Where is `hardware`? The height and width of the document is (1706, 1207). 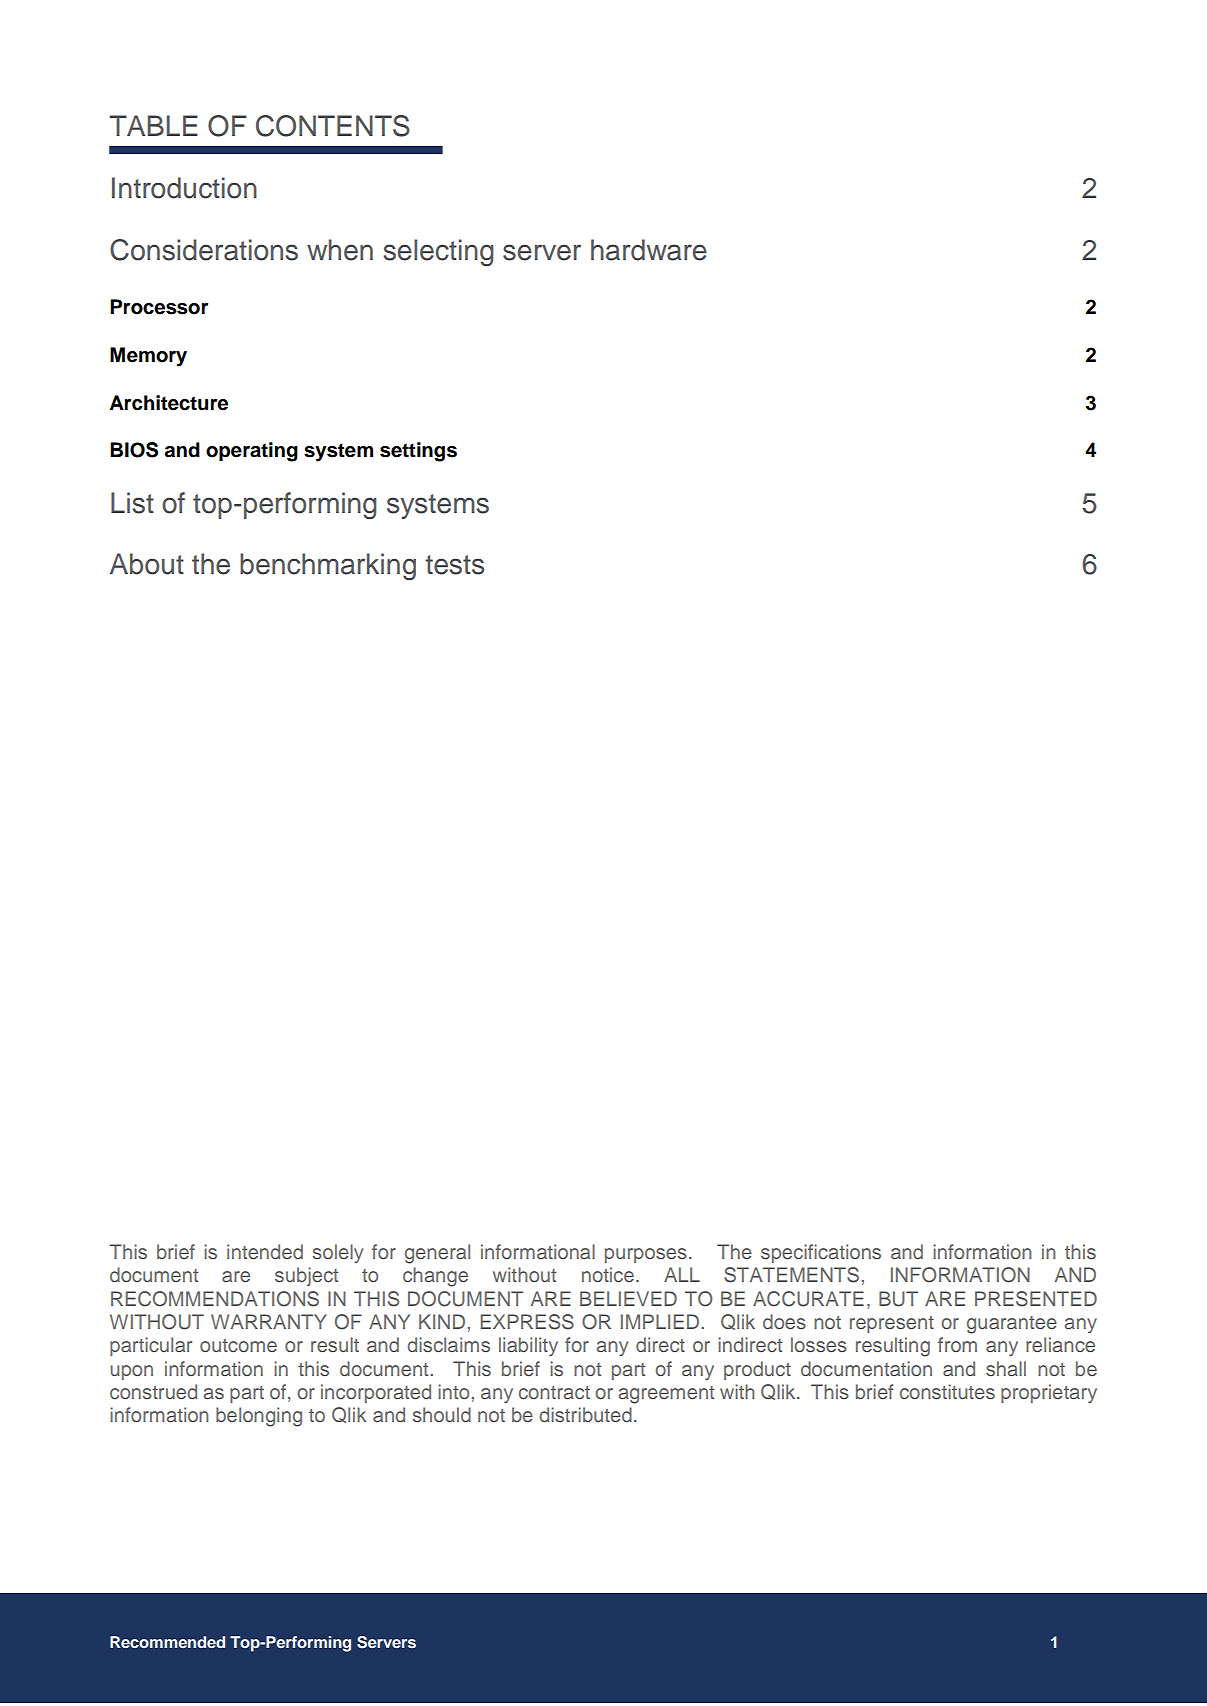
hardware is located at coordinates (649, 250).
